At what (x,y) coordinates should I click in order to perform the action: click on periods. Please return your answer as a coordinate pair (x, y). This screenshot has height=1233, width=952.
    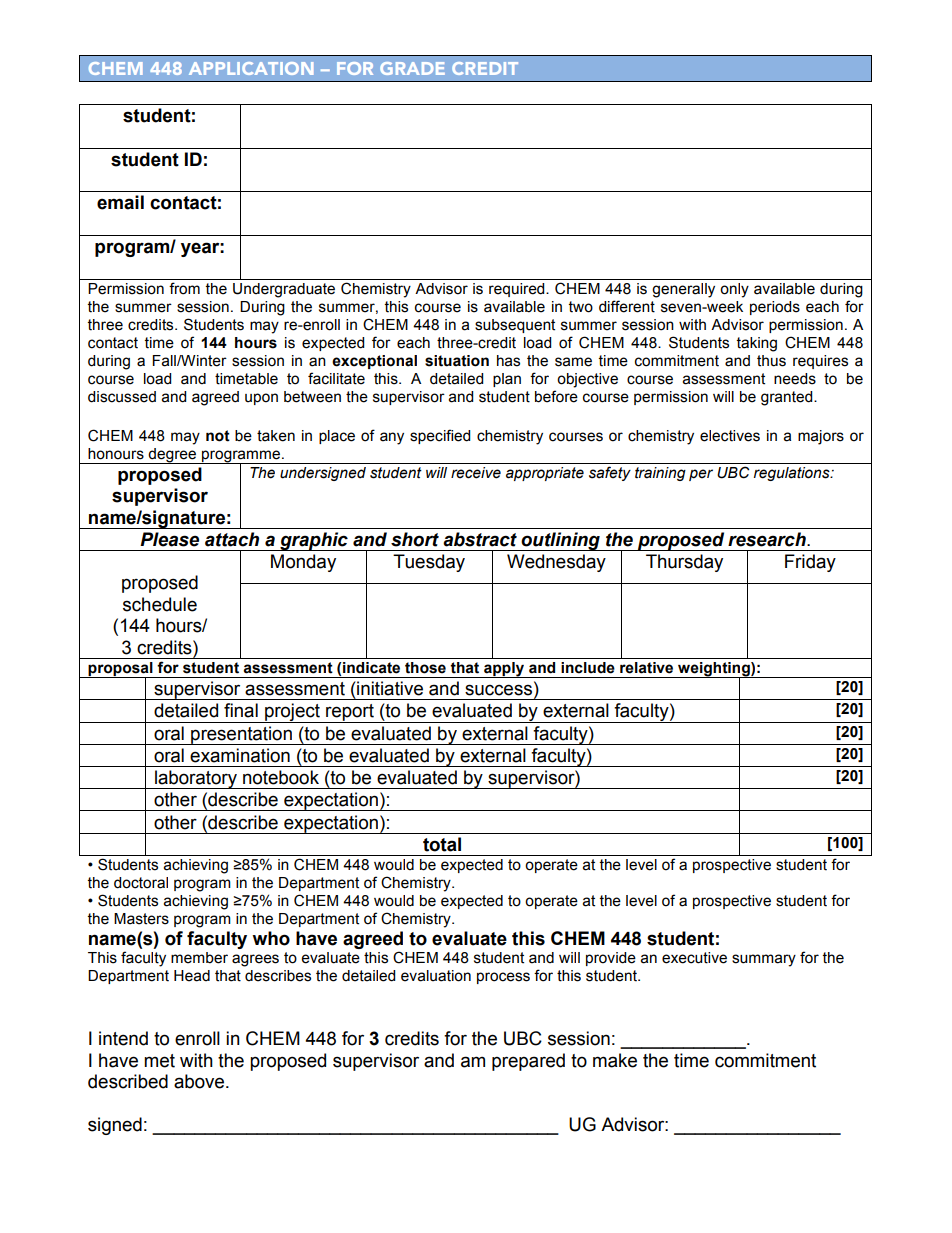
    Looking at the image, I should click on (775, 308).
